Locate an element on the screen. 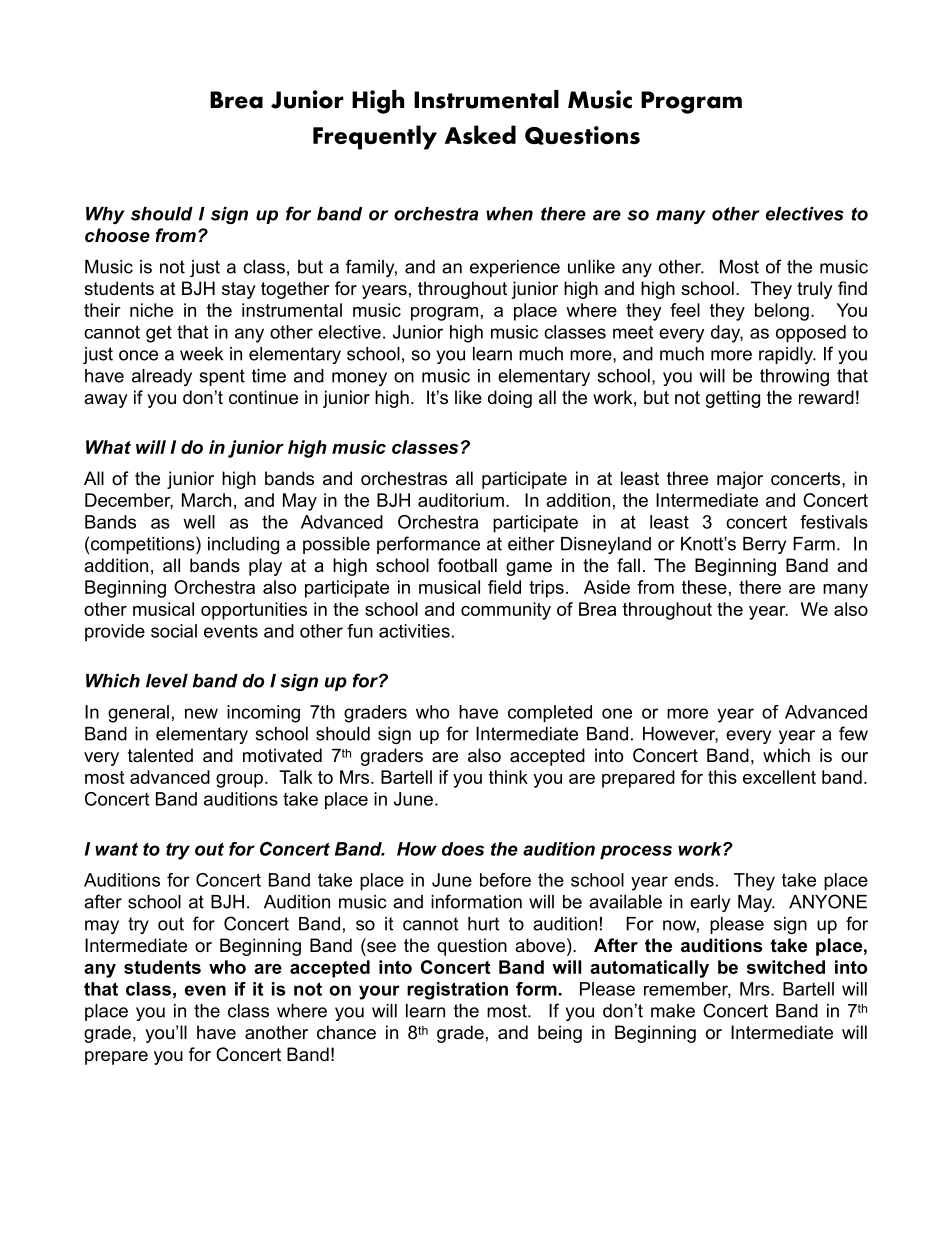 The image size is (952, 1233). new is located at coordinates (201, 713).
